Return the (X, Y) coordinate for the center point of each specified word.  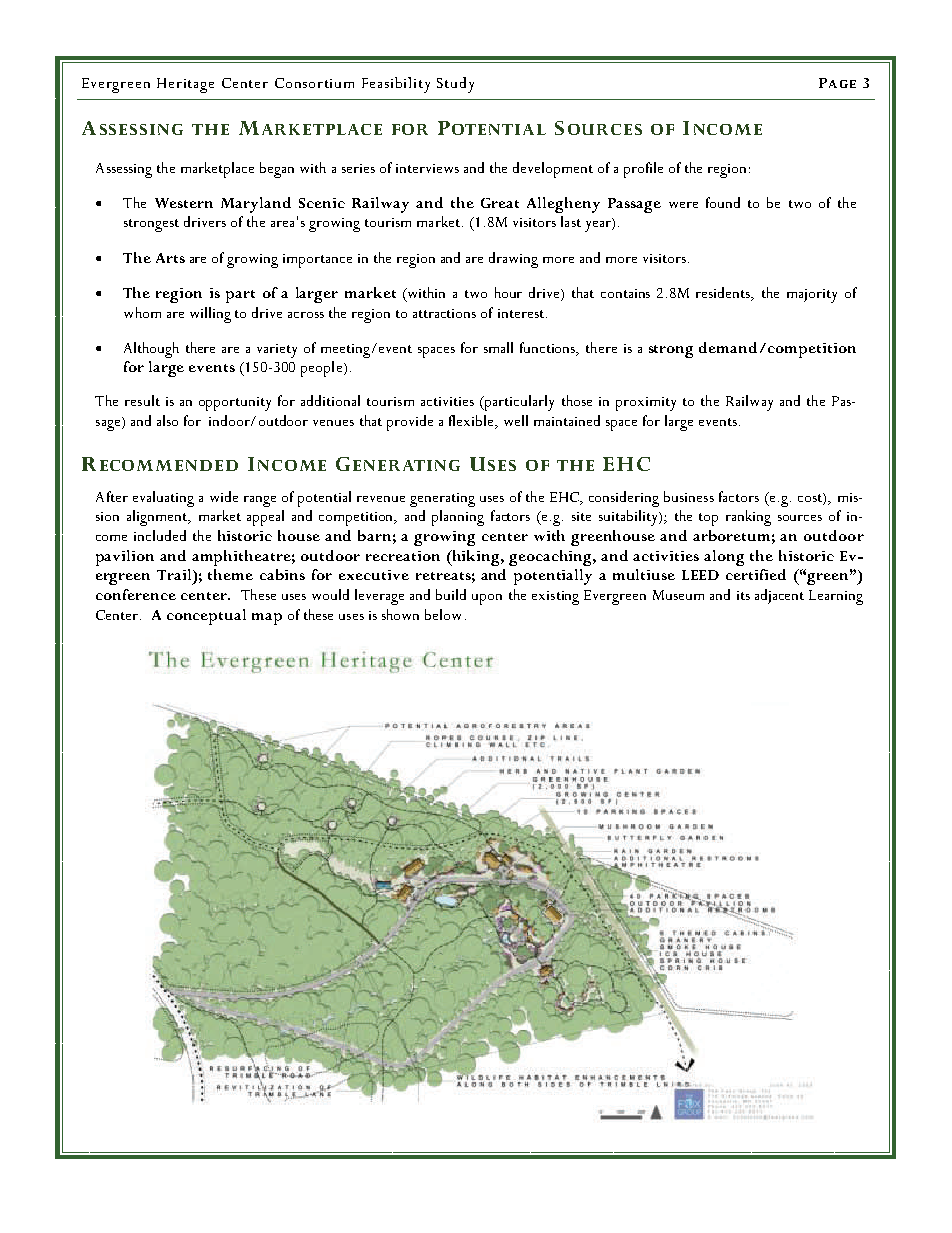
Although (151, 350)
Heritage (185, 85)
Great (500, 203)
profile (643, 170)
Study (455, 85)
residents (724, 294)
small (498, 347)
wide (224, 496)
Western (184, 203)
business (689, 496)
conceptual (206, 617)
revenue (381, 499)
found (723, 202)
